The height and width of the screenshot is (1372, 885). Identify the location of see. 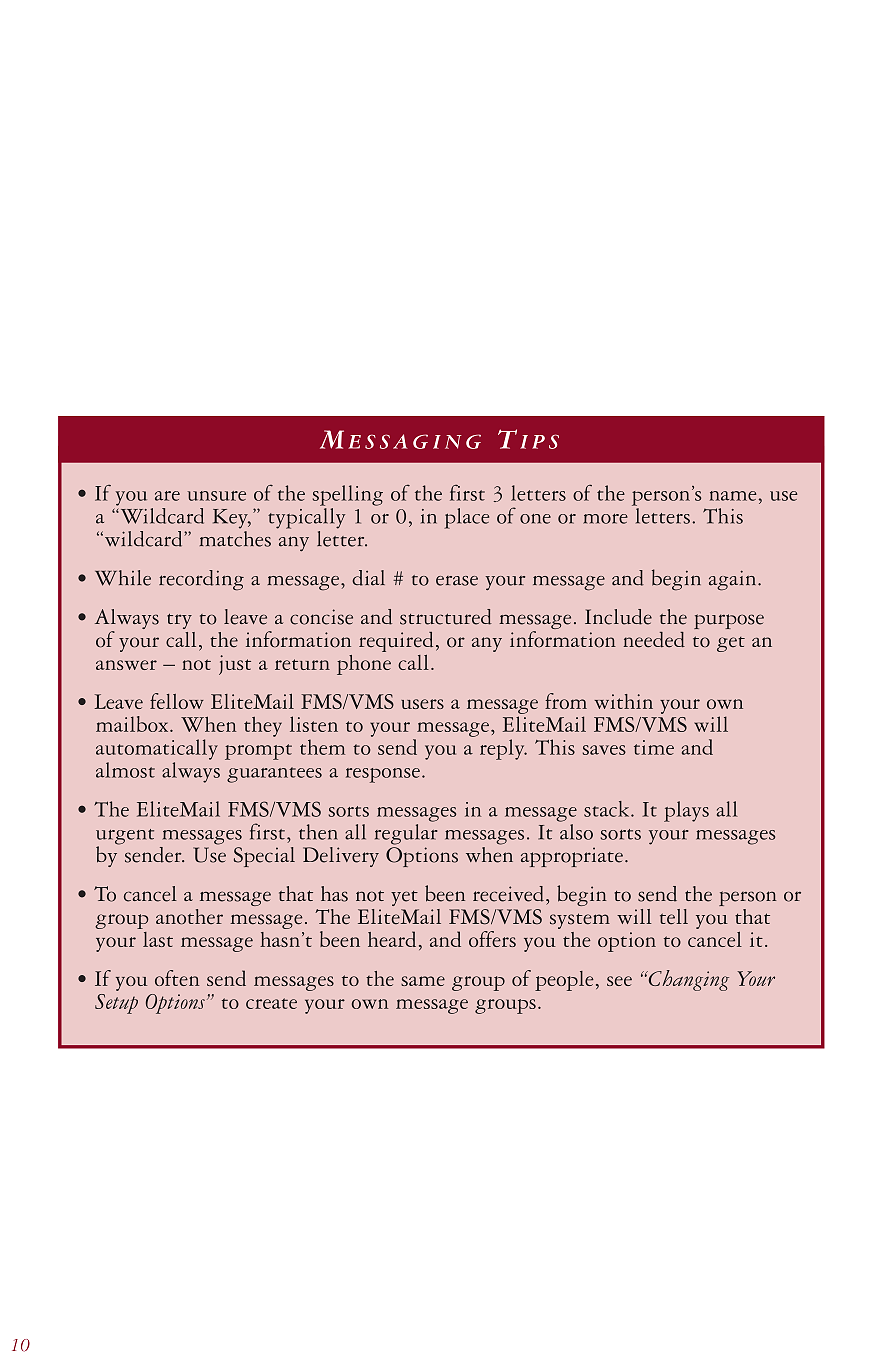
(619, 981).
